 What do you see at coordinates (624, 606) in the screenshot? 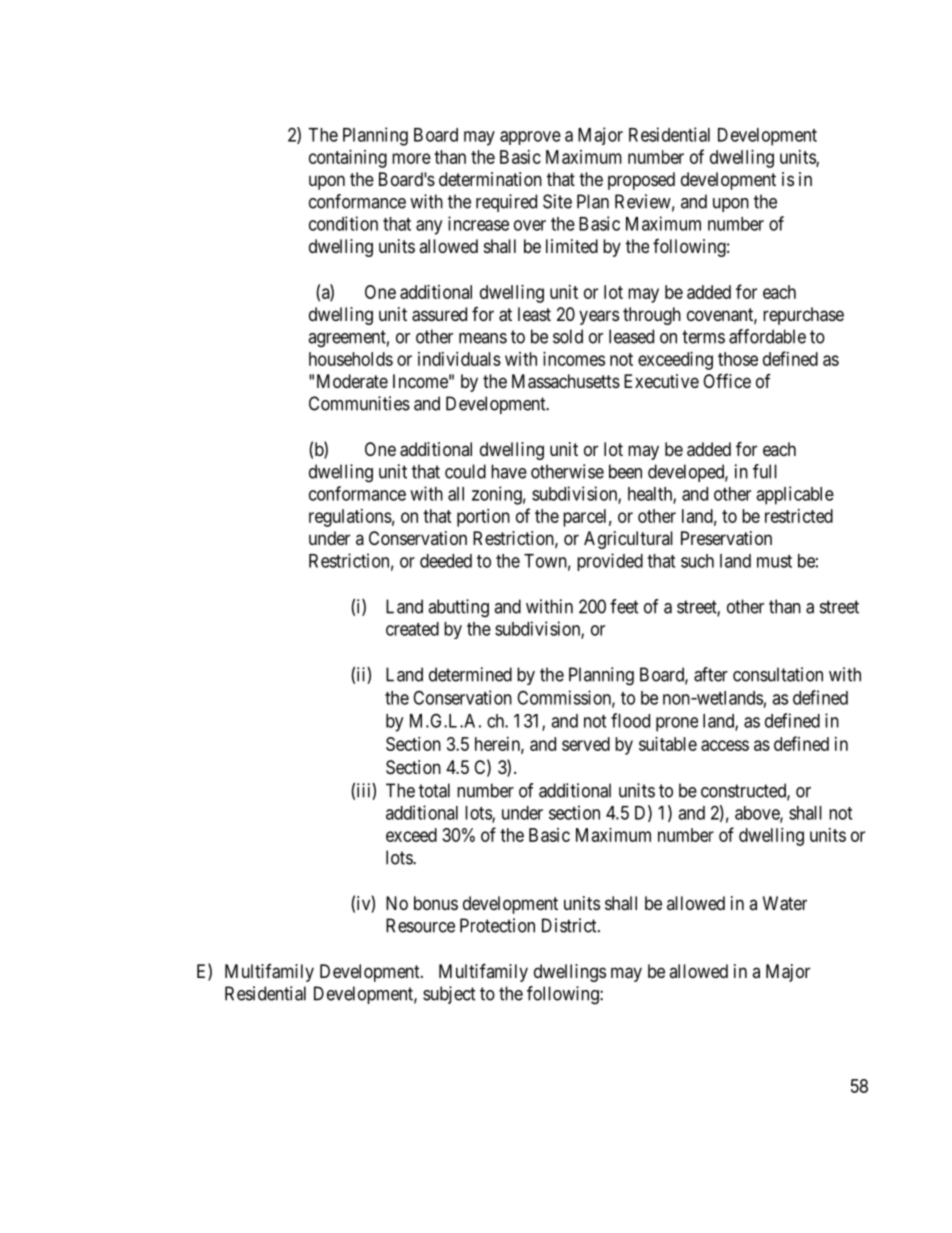
I see `feet` at bounding box center [624, 606].
